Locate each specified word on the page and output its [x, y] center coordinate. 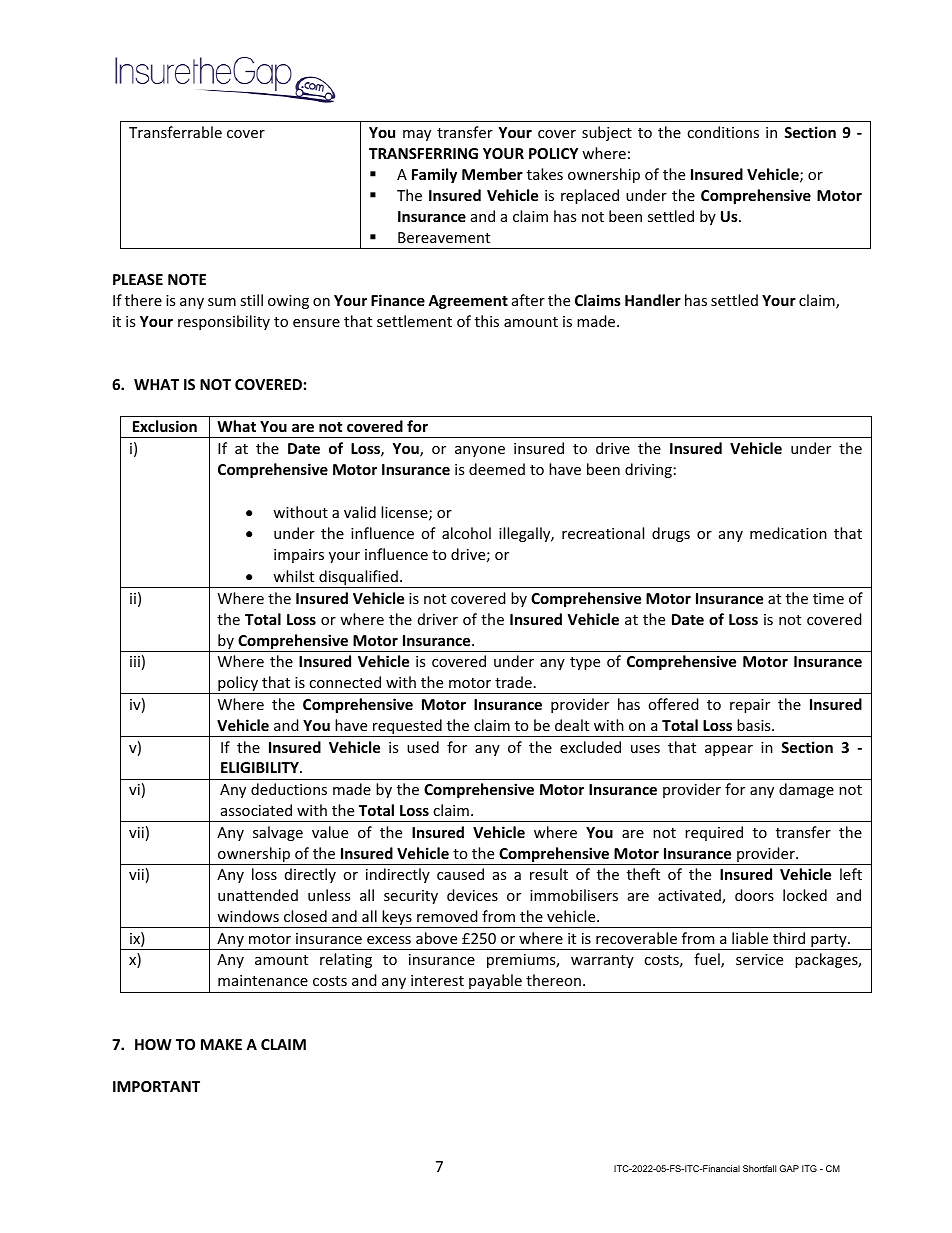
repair [750, 706]
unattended [258, 895]
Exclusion [165, 426]
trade [513, 682]
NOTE [187, 279]
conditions [723, 132]
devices [472, 895]
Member [492, 174]
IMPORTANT [156, 1086]
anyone [480, 451]
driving [648, 470]
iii [135, 661]
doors [754, 895]
